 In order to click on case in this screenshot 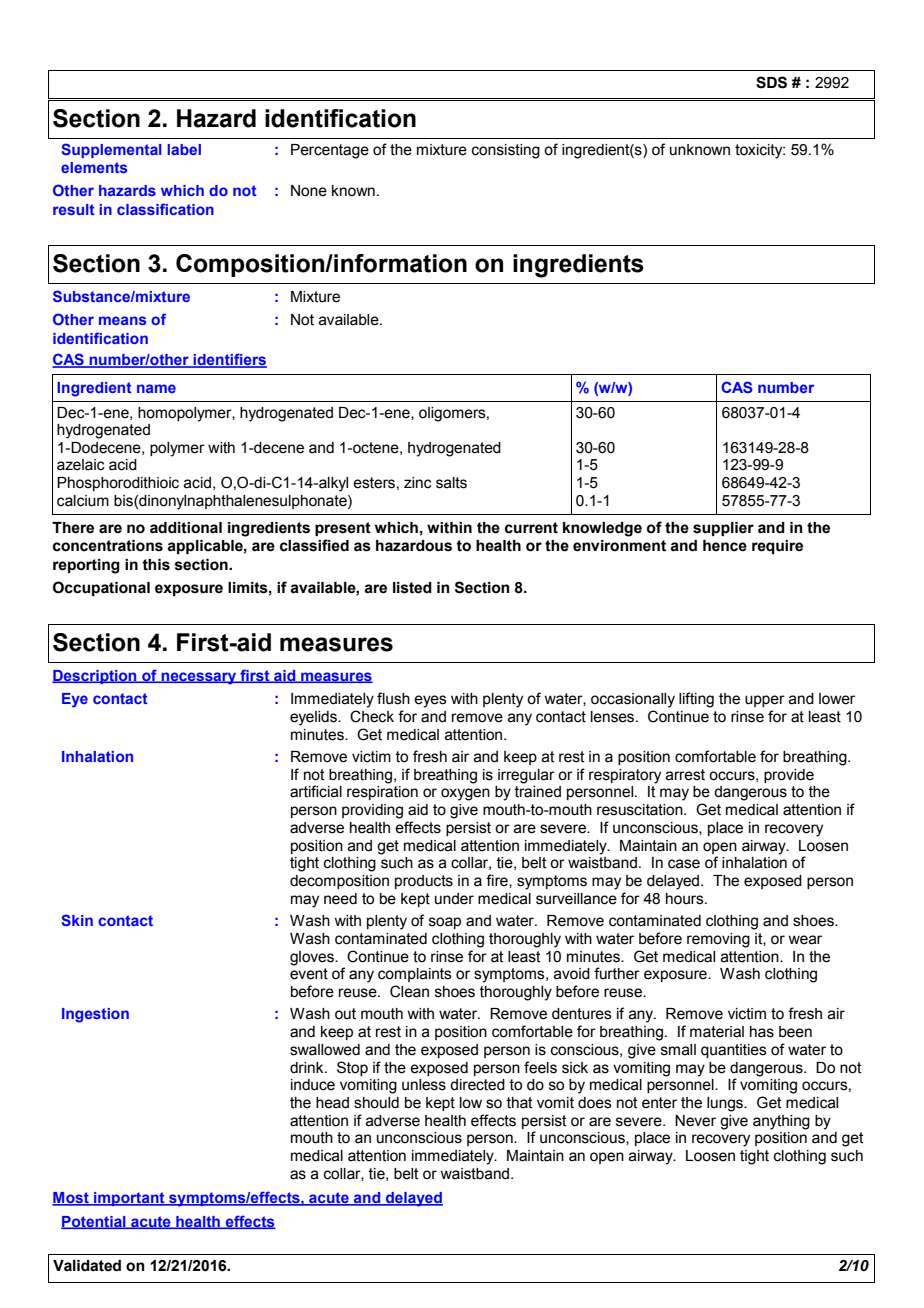, I will do `click(684, 864)`.
